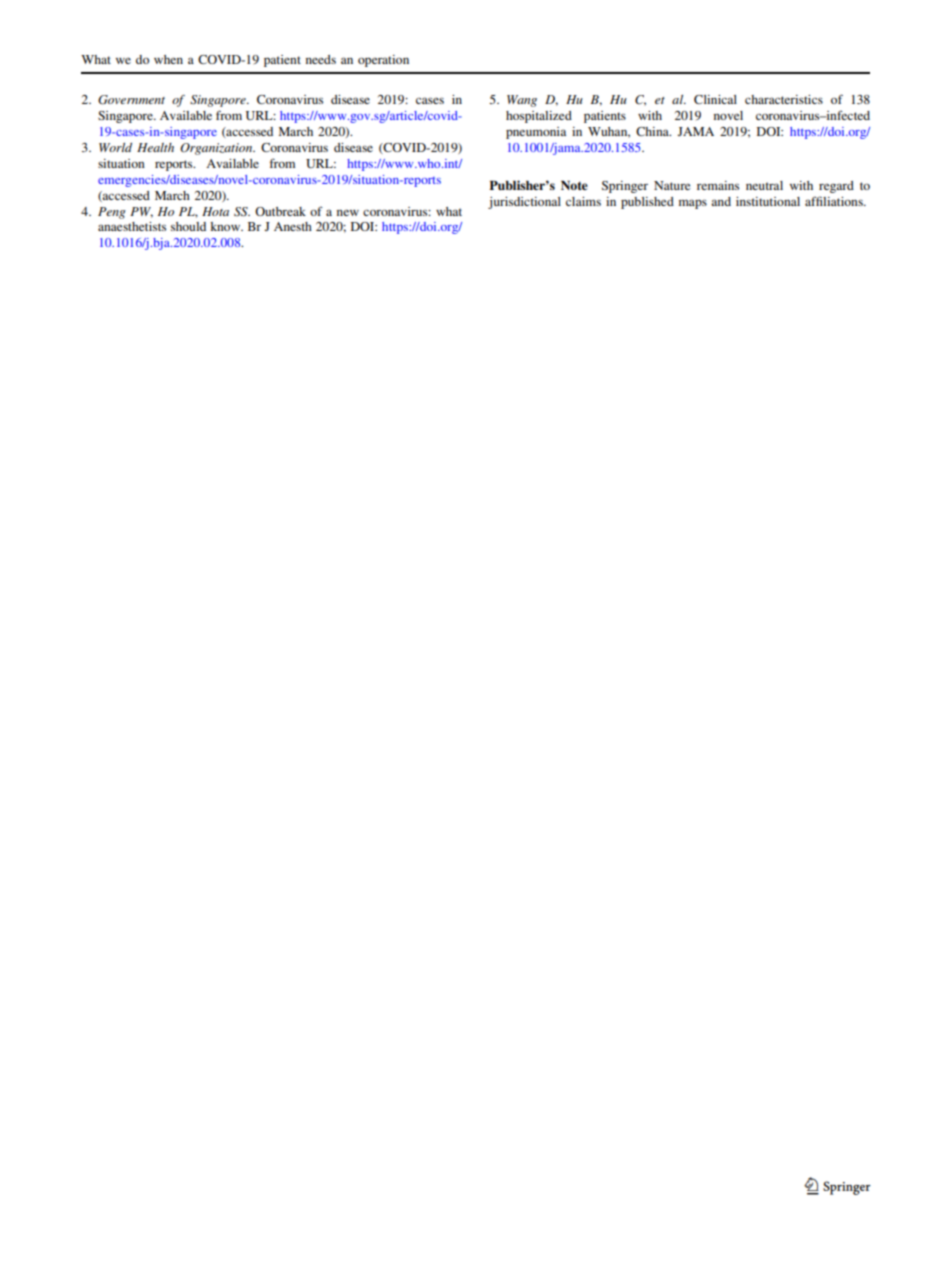 This screenshot has height=1265, width=952. What do you see at coordinates (539, 117) in the screenshot?
I see `hospitalized` at bounding box center [539, 117].
